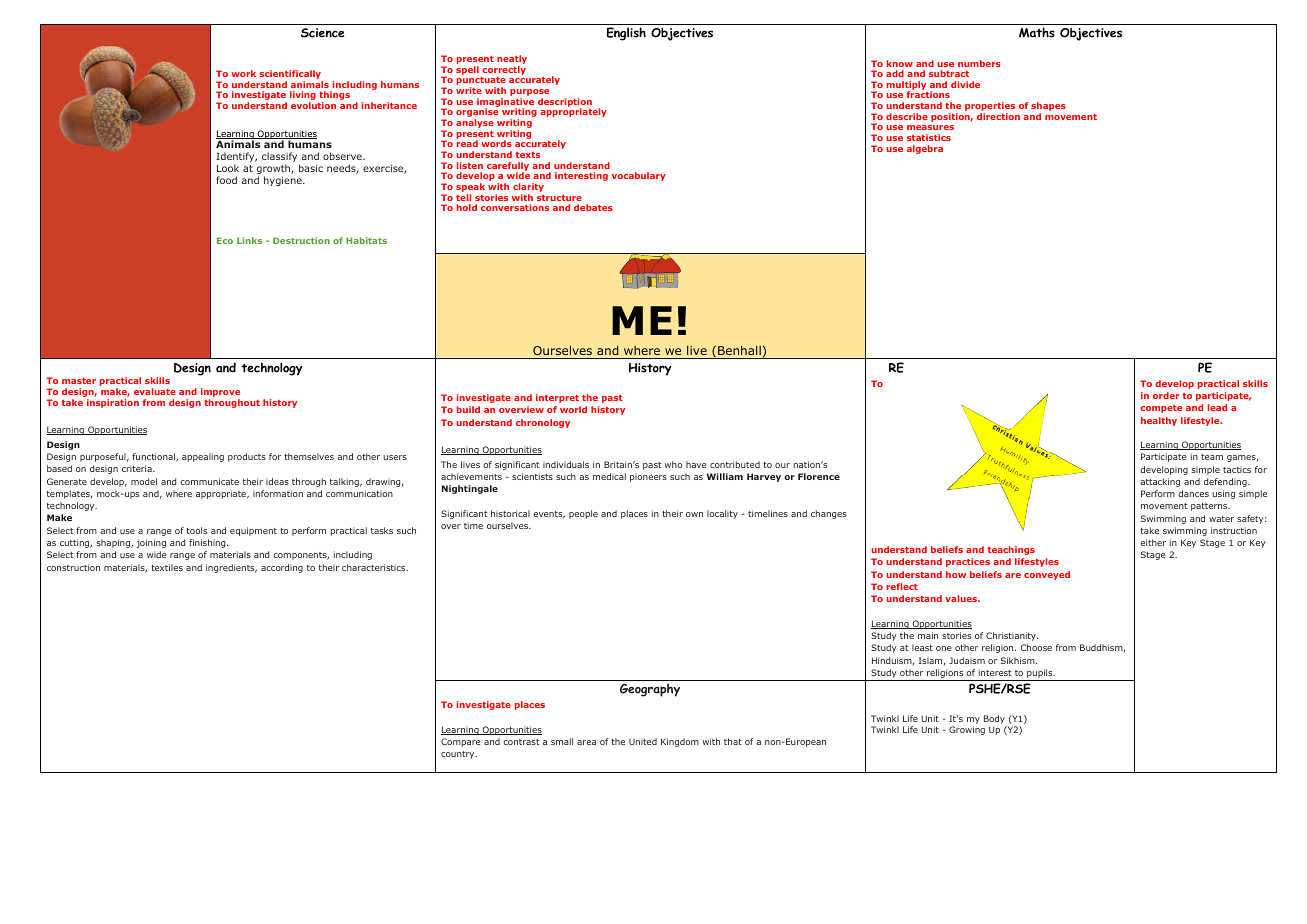 The height and width of the screenshot is (924, 1307). What do you see at coordinates (573, 409) in the screenshot?
I see `world` at bounding box center [573, 409].
